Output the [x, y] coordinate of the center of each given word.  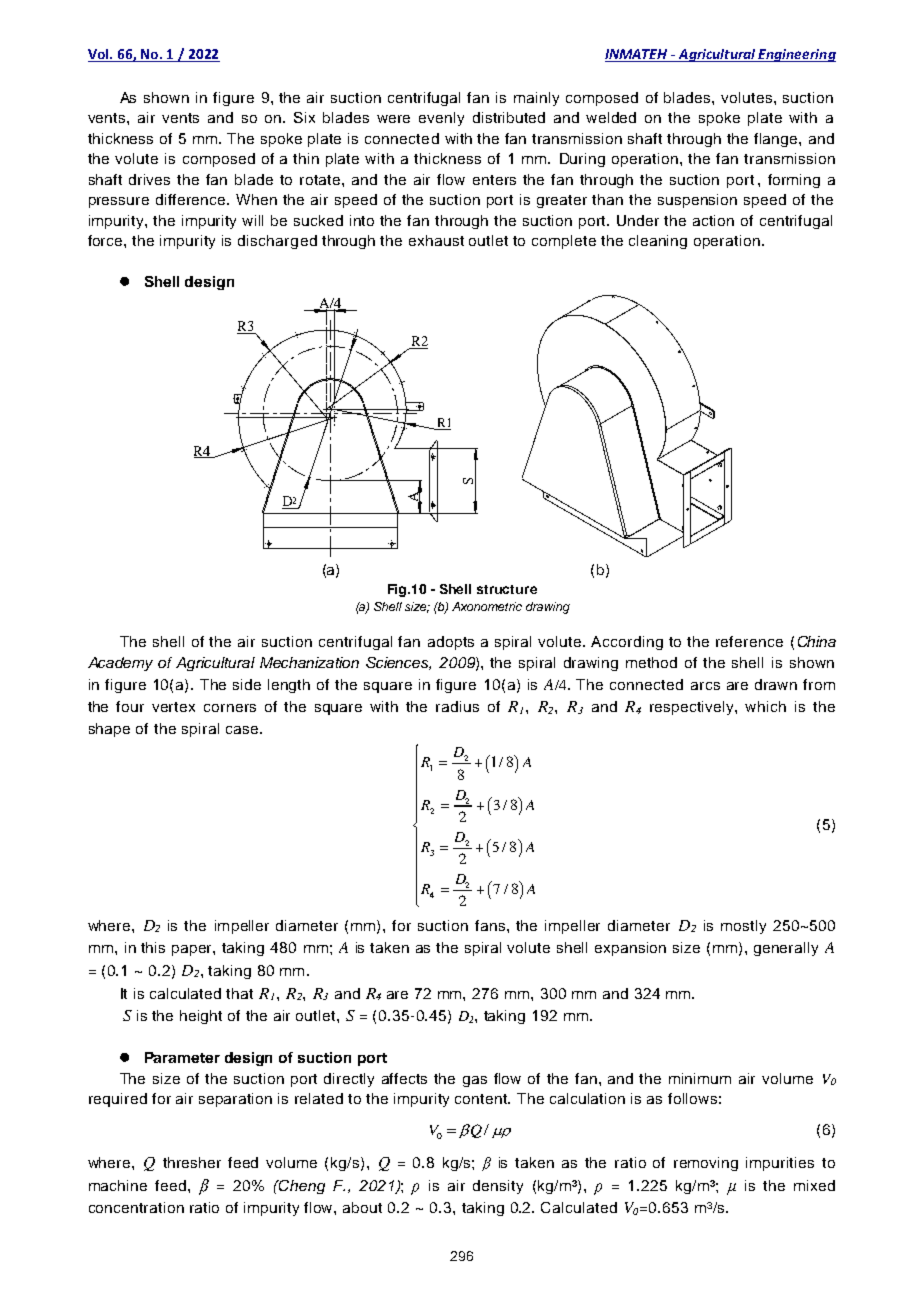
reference [749, 641]
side [247, 684]
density [498, 1187]
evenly [441, 119]
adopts [451, 643]
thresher [192, 1162]
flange [777, 140]
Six [304, 117]
